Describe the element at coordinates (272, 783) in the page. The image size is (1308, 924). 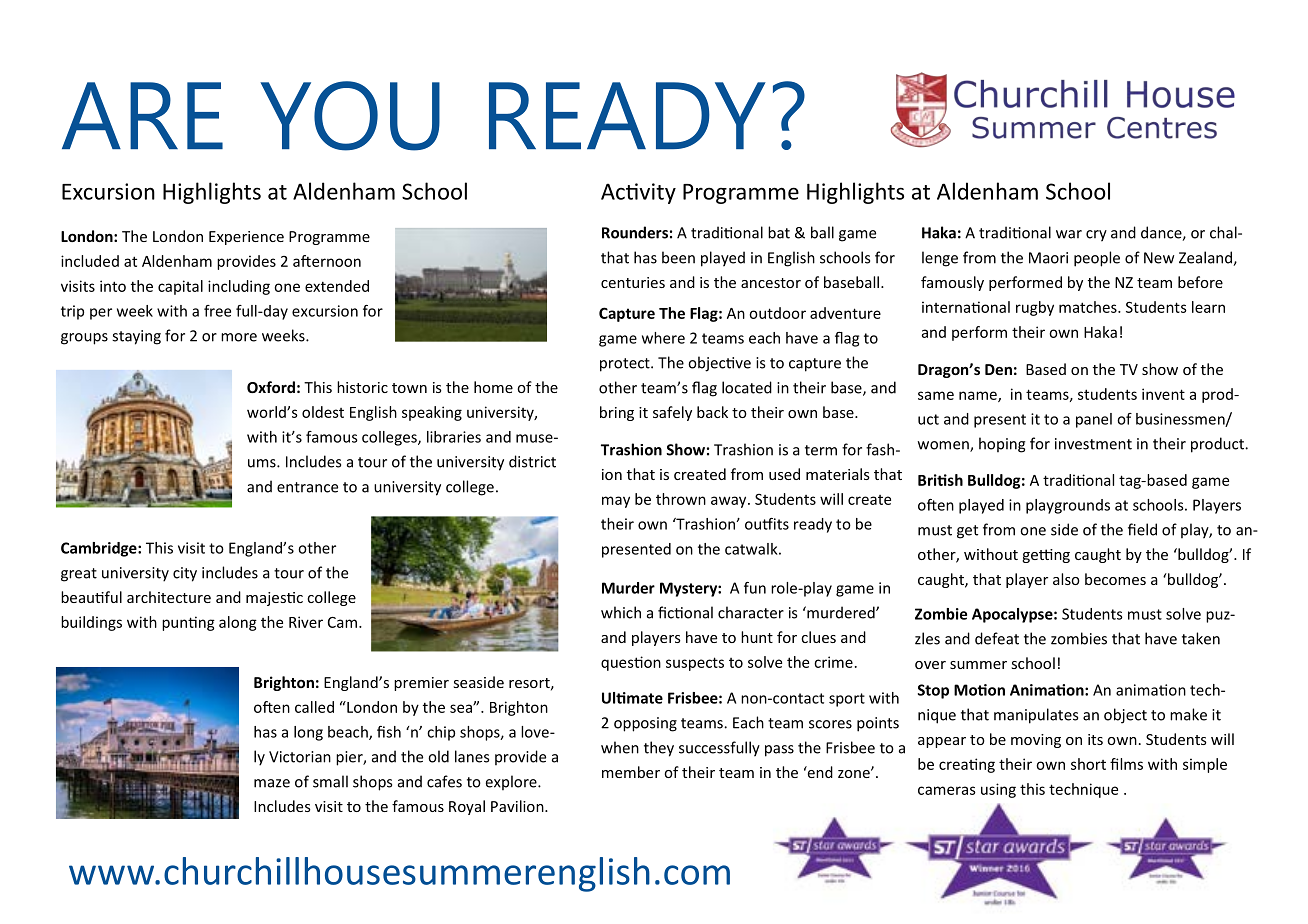
I see `maze` at that location.
